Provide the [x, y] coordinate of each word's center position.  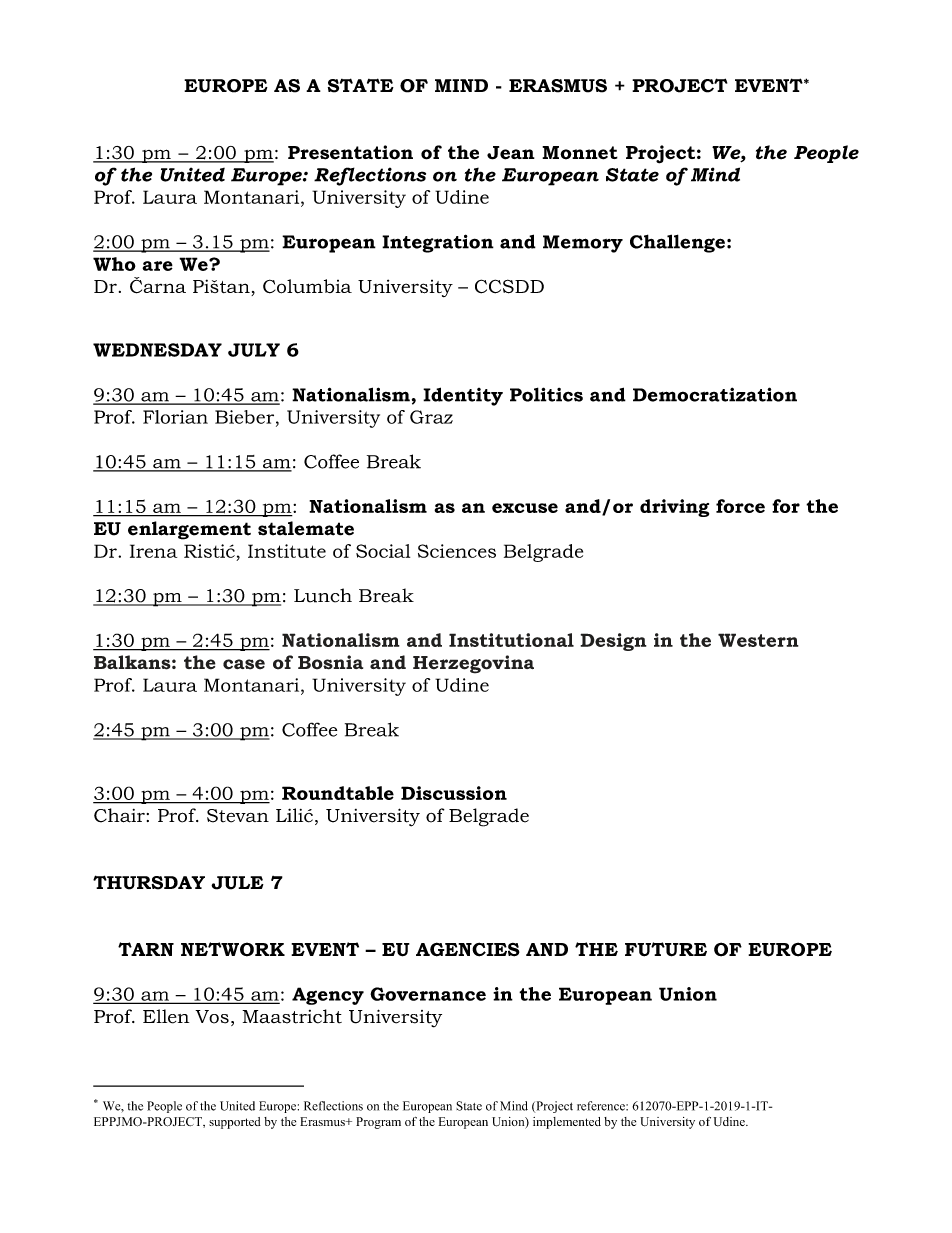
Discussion [454, 793]
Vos [212, 1017]
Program [378, 1123]
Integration [438, 243]
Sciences [457, 551]
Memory [583, 244]
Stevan [238, 816]
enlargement [189, 530]
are [157, 266]
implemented [567, 1123]
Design [613, 642]
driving [674, 508]
